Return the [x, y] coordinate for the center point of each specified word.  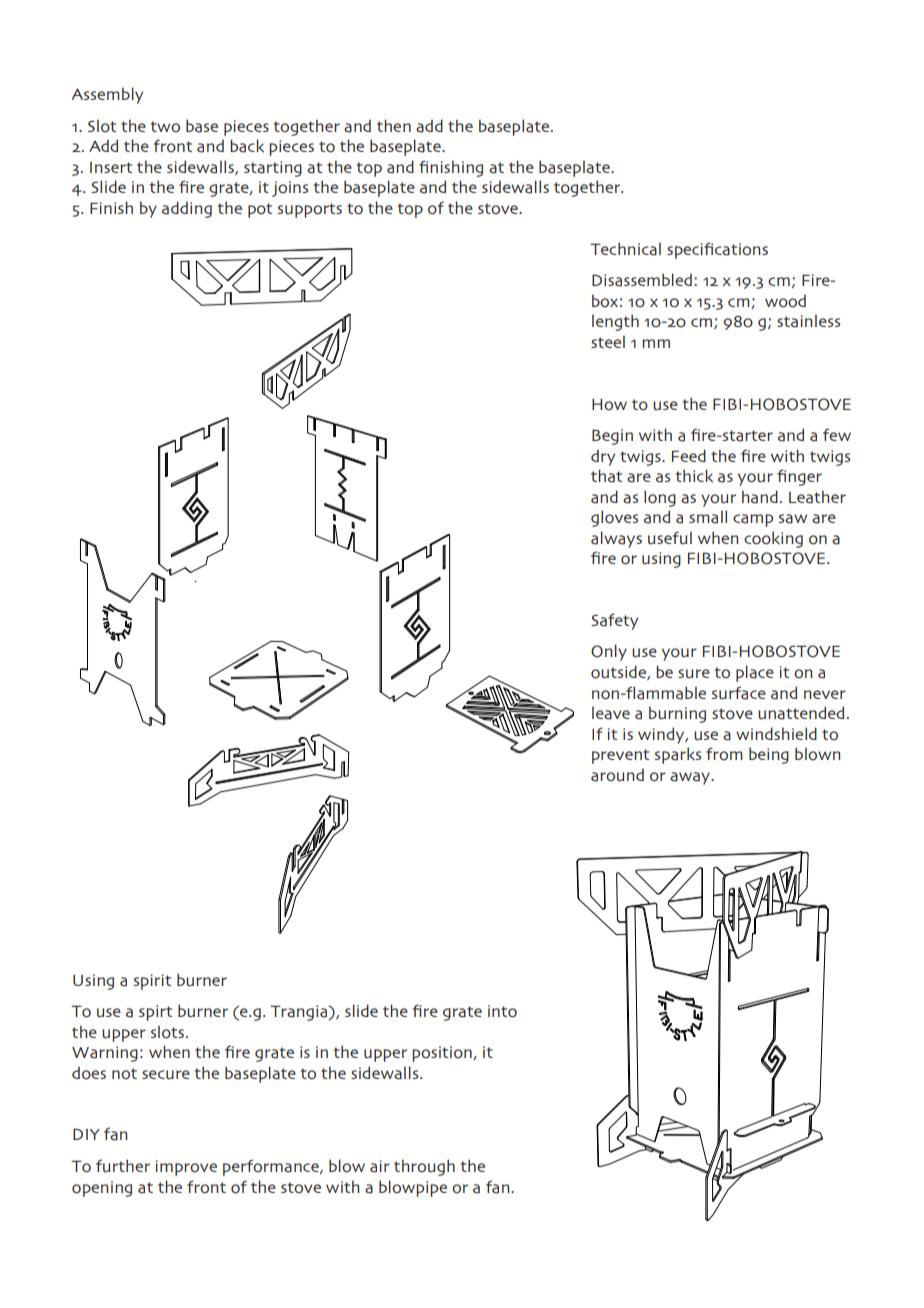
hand [760, 497]
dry [603, 457]
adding [187, 209]
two [165, 127]
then [394, 125]
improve [186, 1168]
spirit [152, 982]
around [617, 775]
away [691, 778]
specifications [717, 250]
